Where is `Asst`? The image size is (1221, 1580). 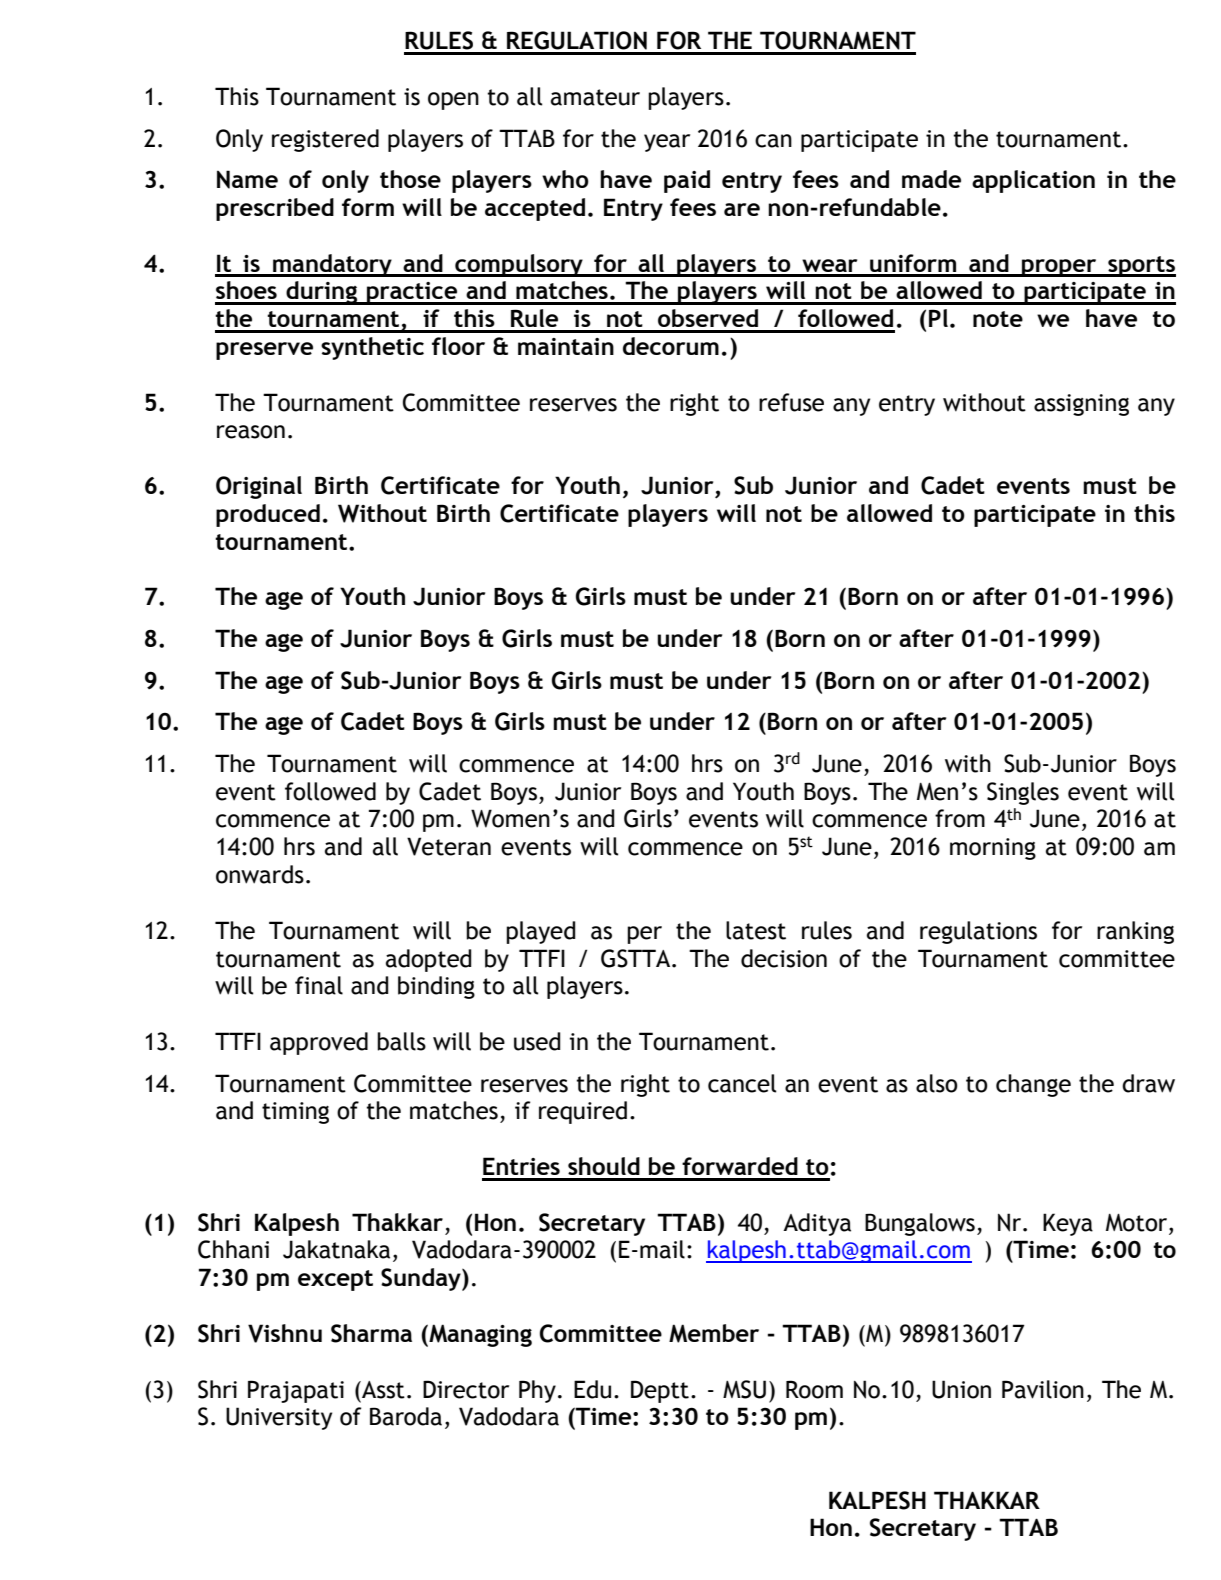 Asst is located at coordinates (382, 1390).
